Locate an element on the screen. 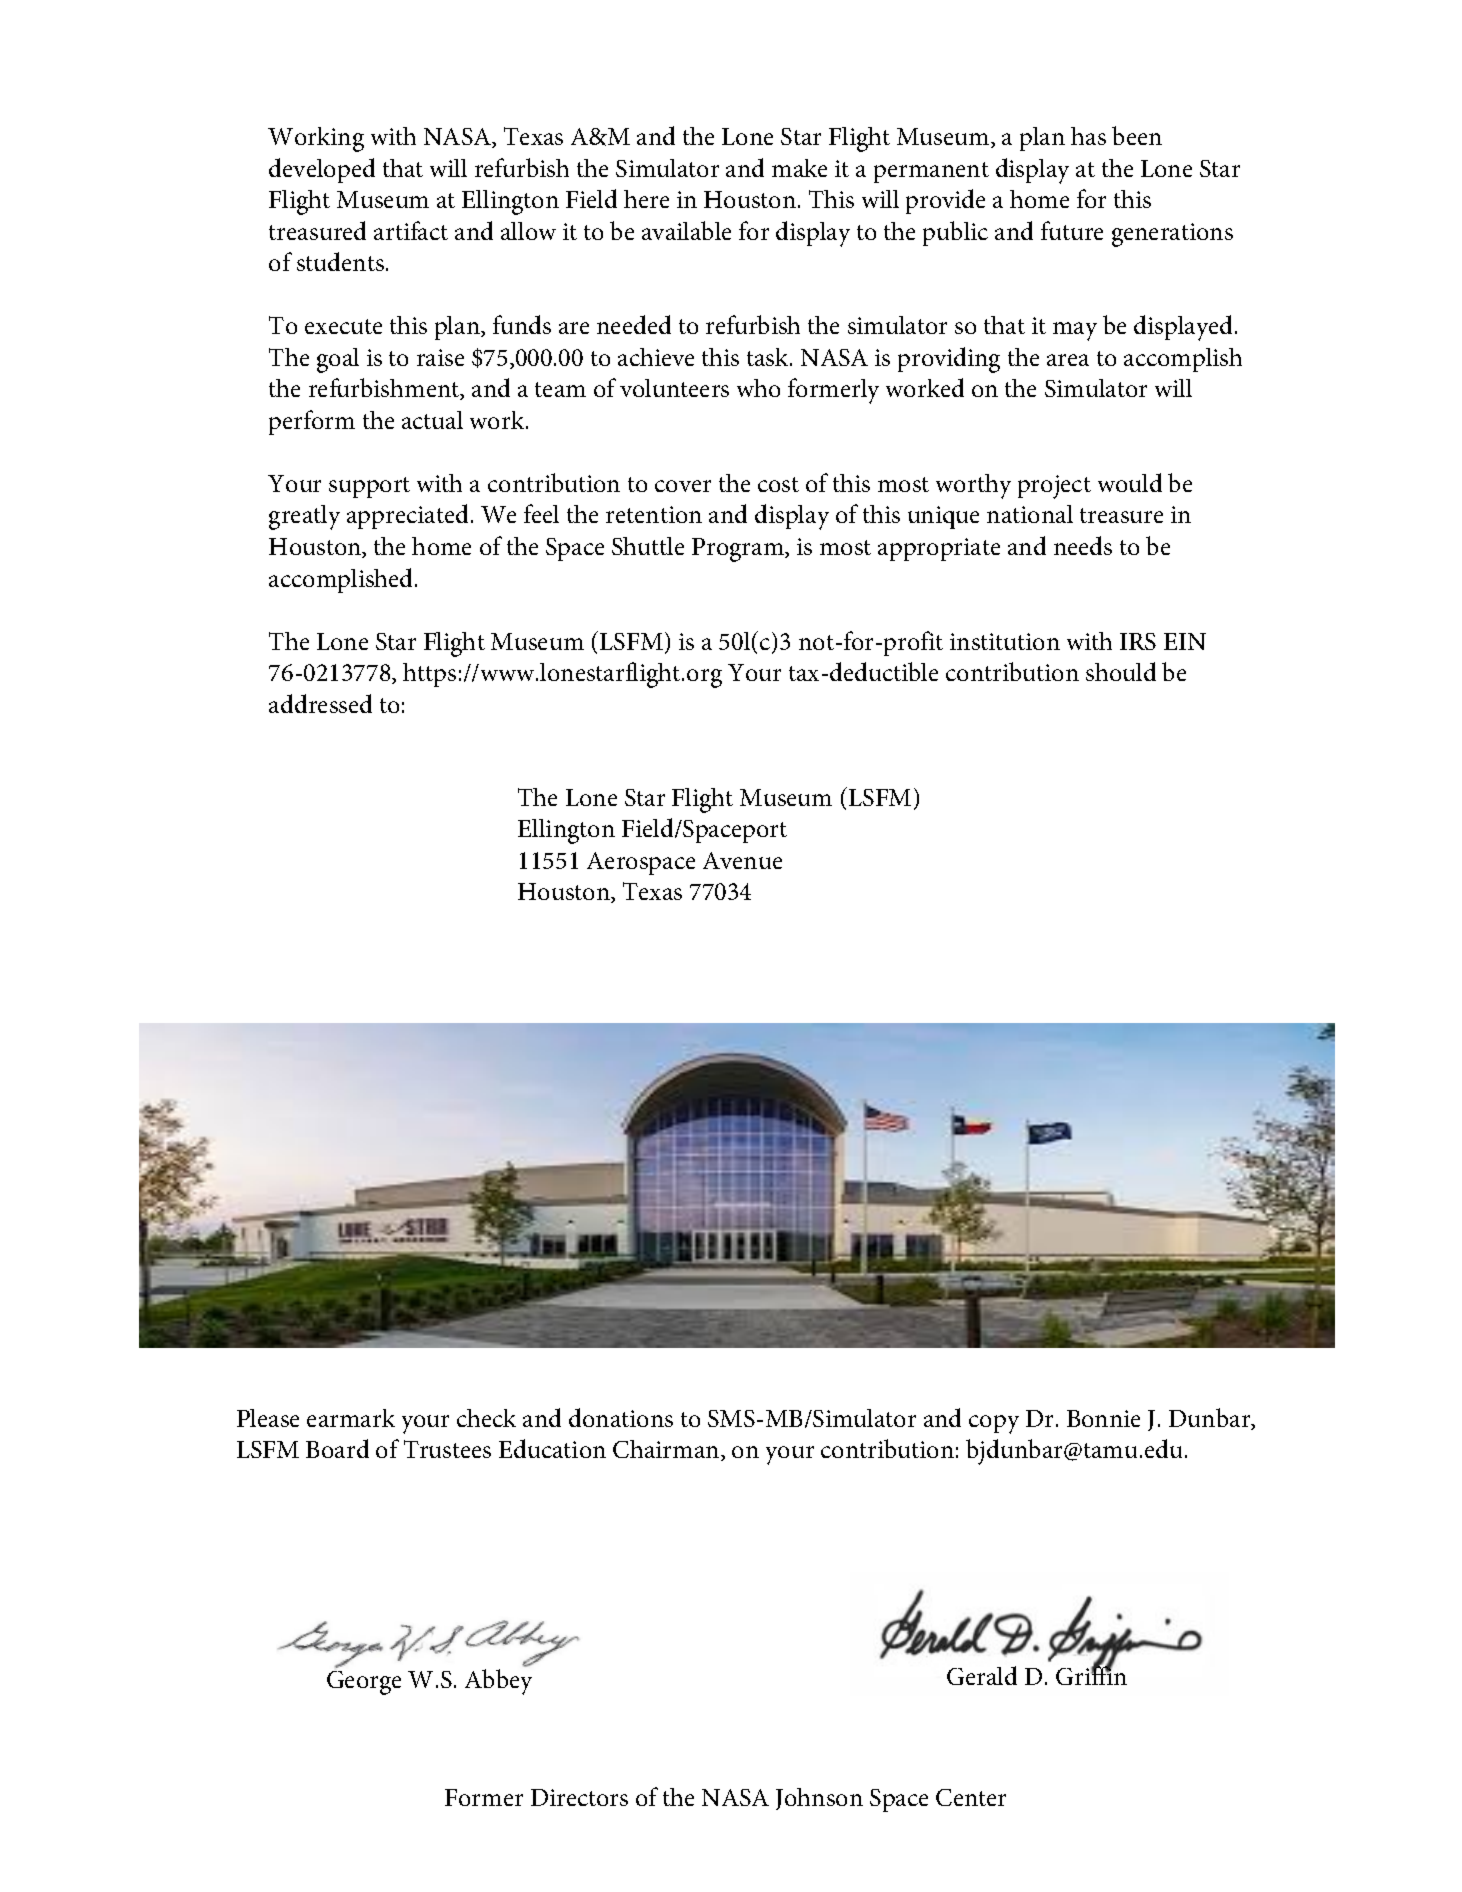 The width and height of the screenshot is (1462, 1892). should is located at coordinates (1121, 671).
